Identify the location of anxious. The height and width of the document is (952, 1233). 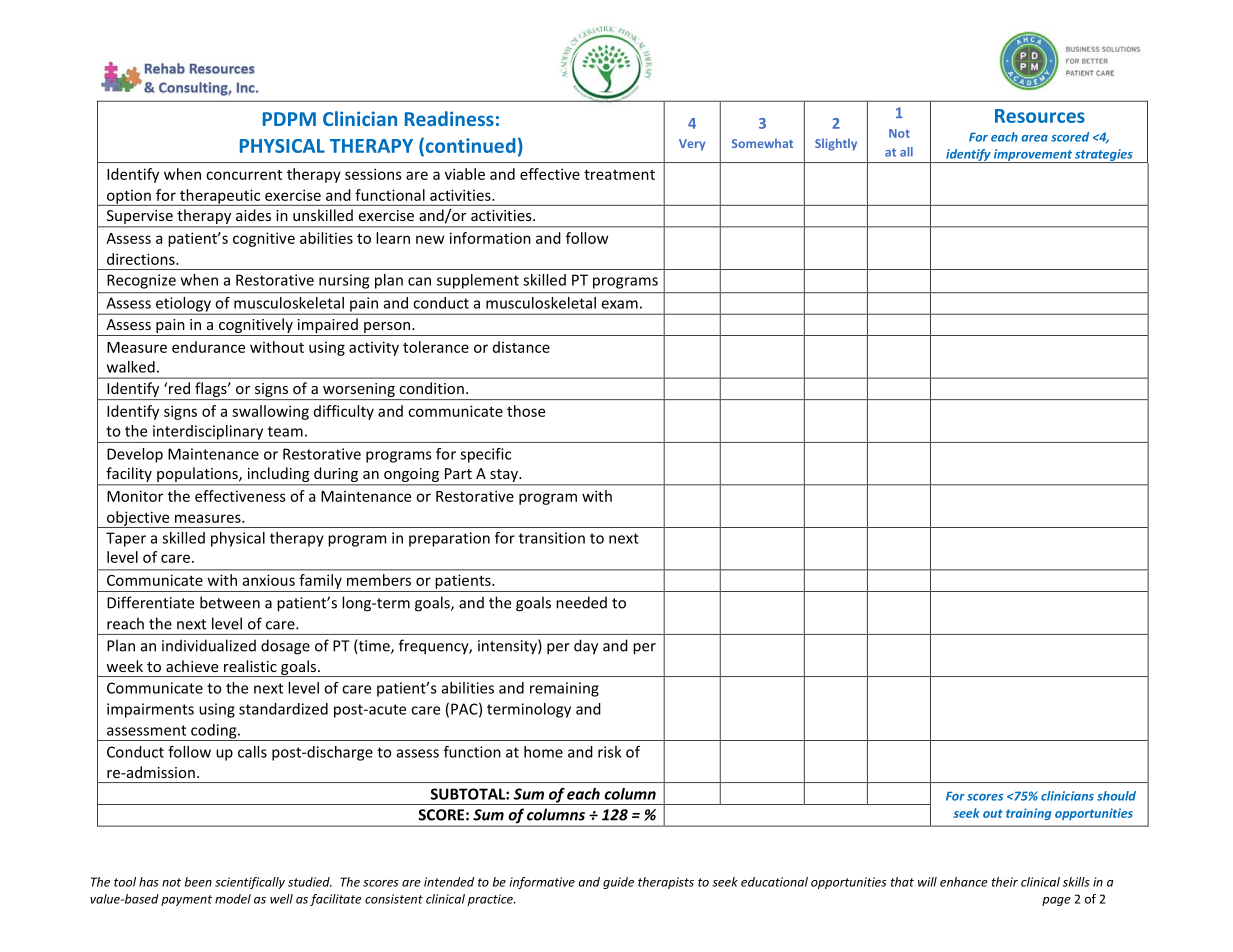
(269, 580).
